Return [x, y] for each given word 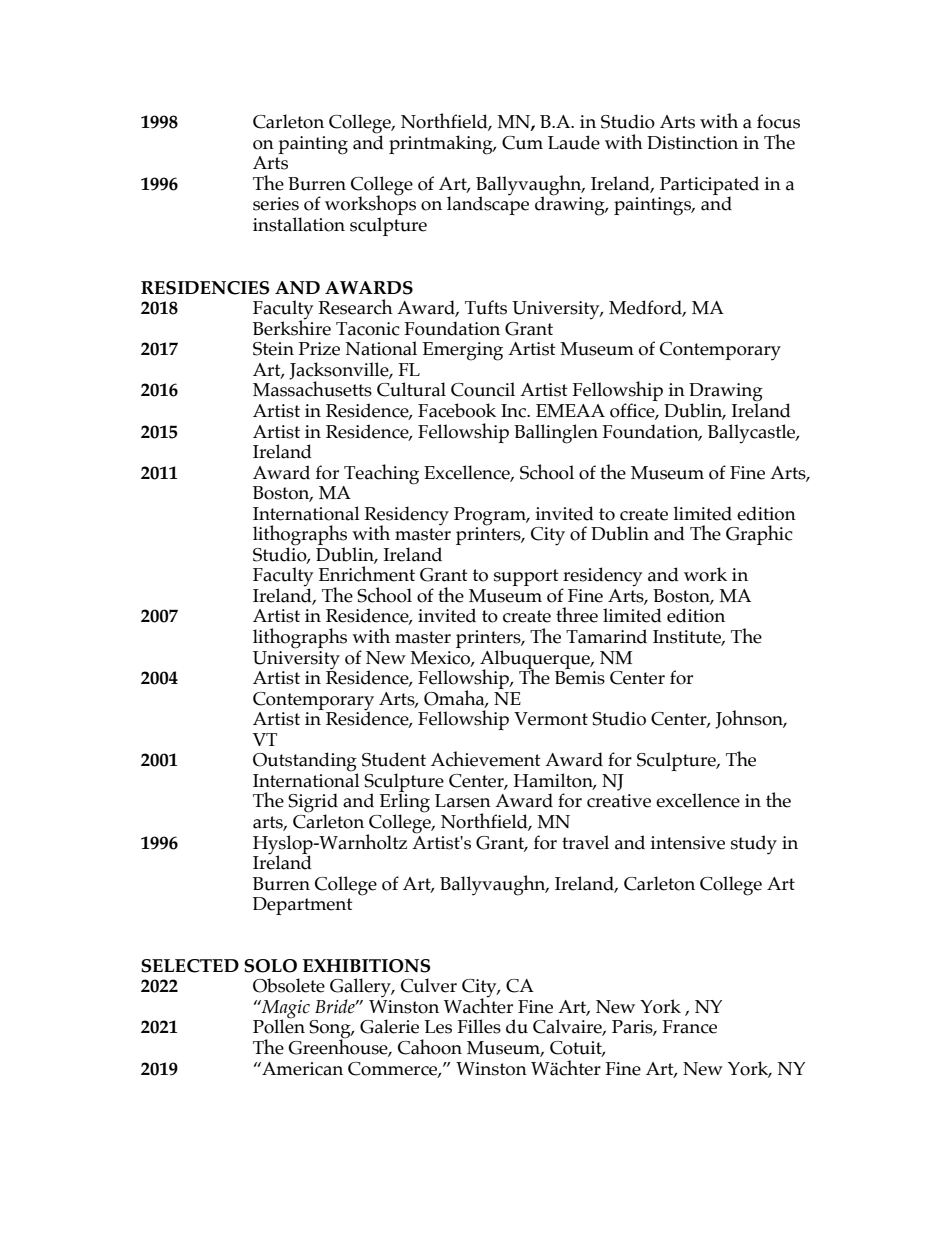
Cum [522, 143]
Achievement [485, 759]
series [276, 204]
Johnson [750, 719]
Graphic [759, 535]
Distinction [692, 143]
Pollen [279, 1025]
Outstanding [305, 763]
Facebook [457, 410]
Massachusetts [312, 388]
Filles [479, 1026]
